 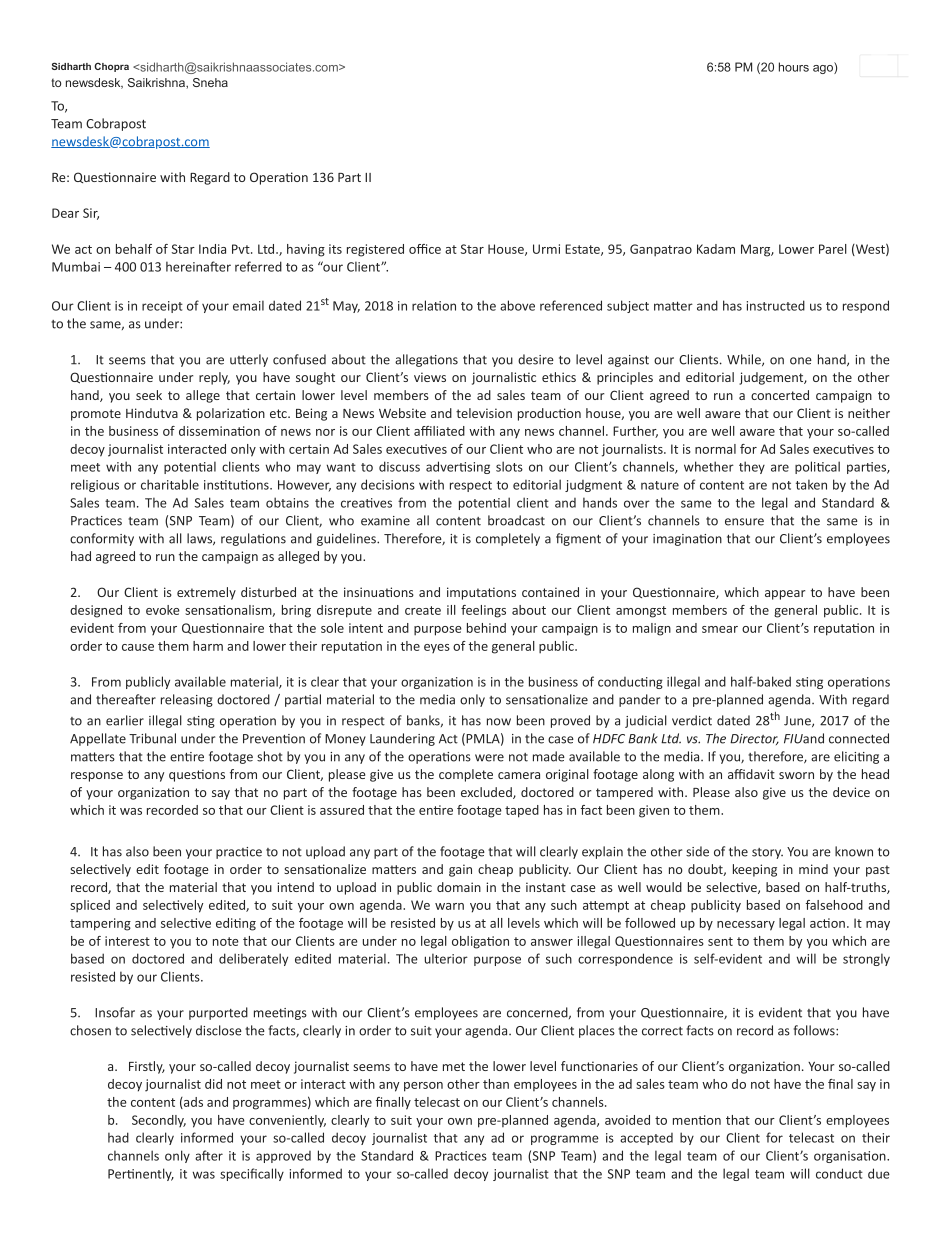 What do you see at coordinates (97, 777) in the screenshot?
I see `response` at bounding box center [97, 777].
